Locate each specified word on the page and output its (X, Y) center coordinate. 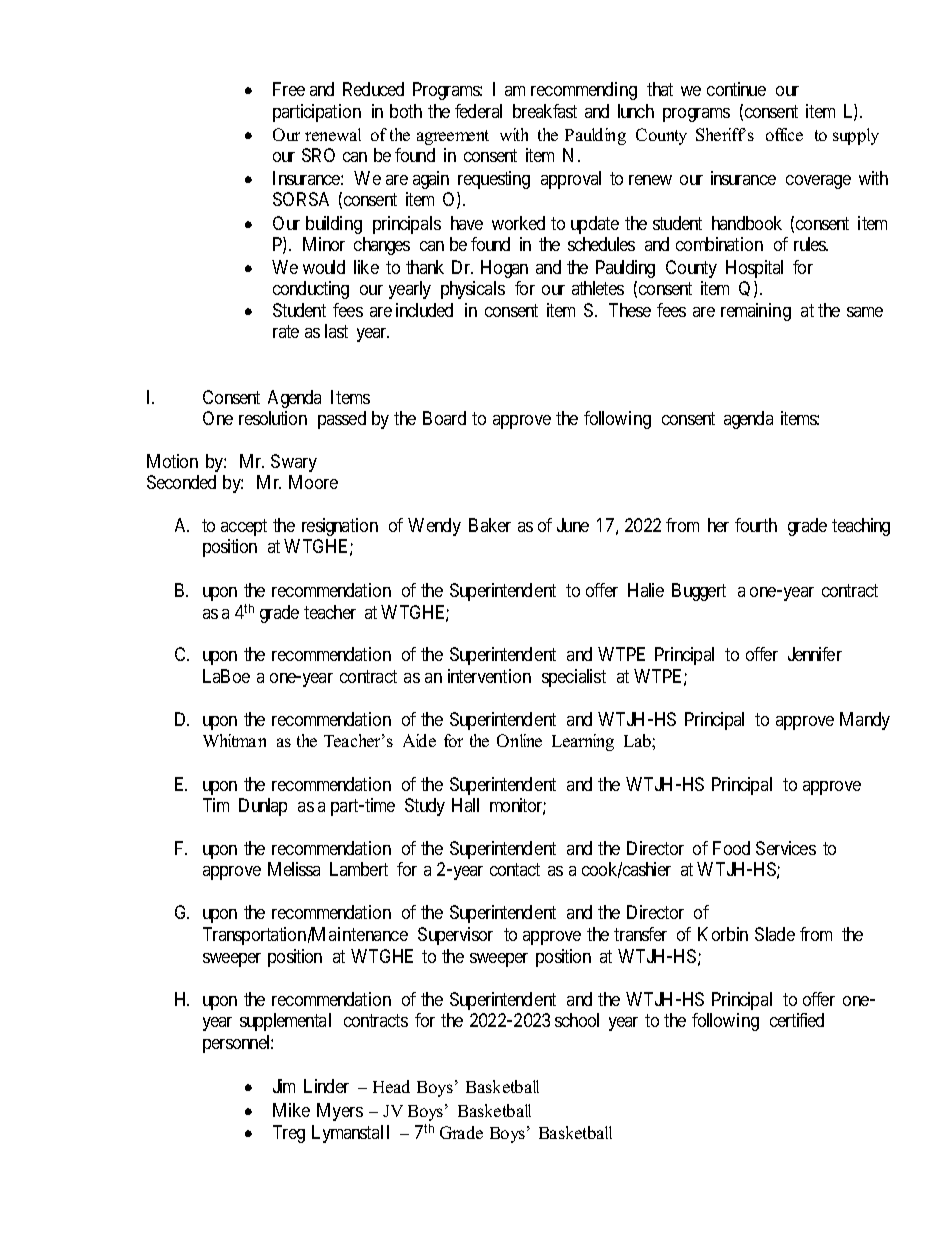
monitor (518, 806)
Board (444, 418)
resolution (273, 418)
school (577, 1020)
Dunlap (263, 807)
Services (786, 848)
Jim (284, 1086)
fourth (756, 525)
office (784, 134)
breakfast (545, 111)
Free (289, 89)
